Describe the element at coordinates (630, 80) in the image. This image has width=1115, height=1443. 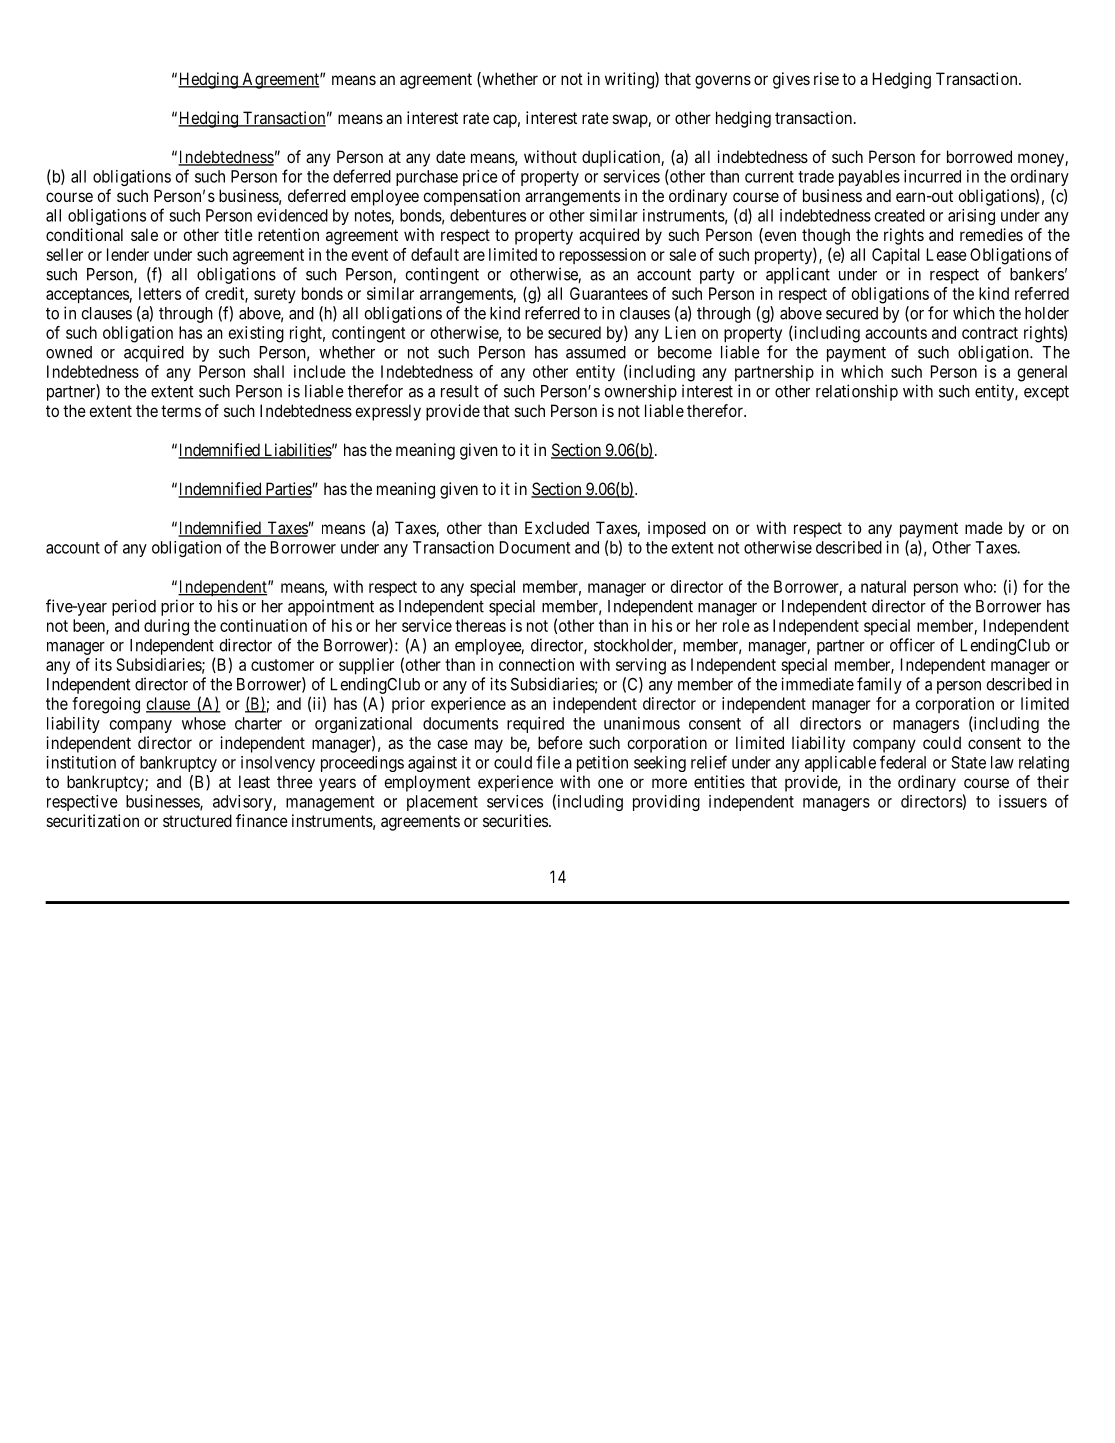
I see `writing` at that location.
